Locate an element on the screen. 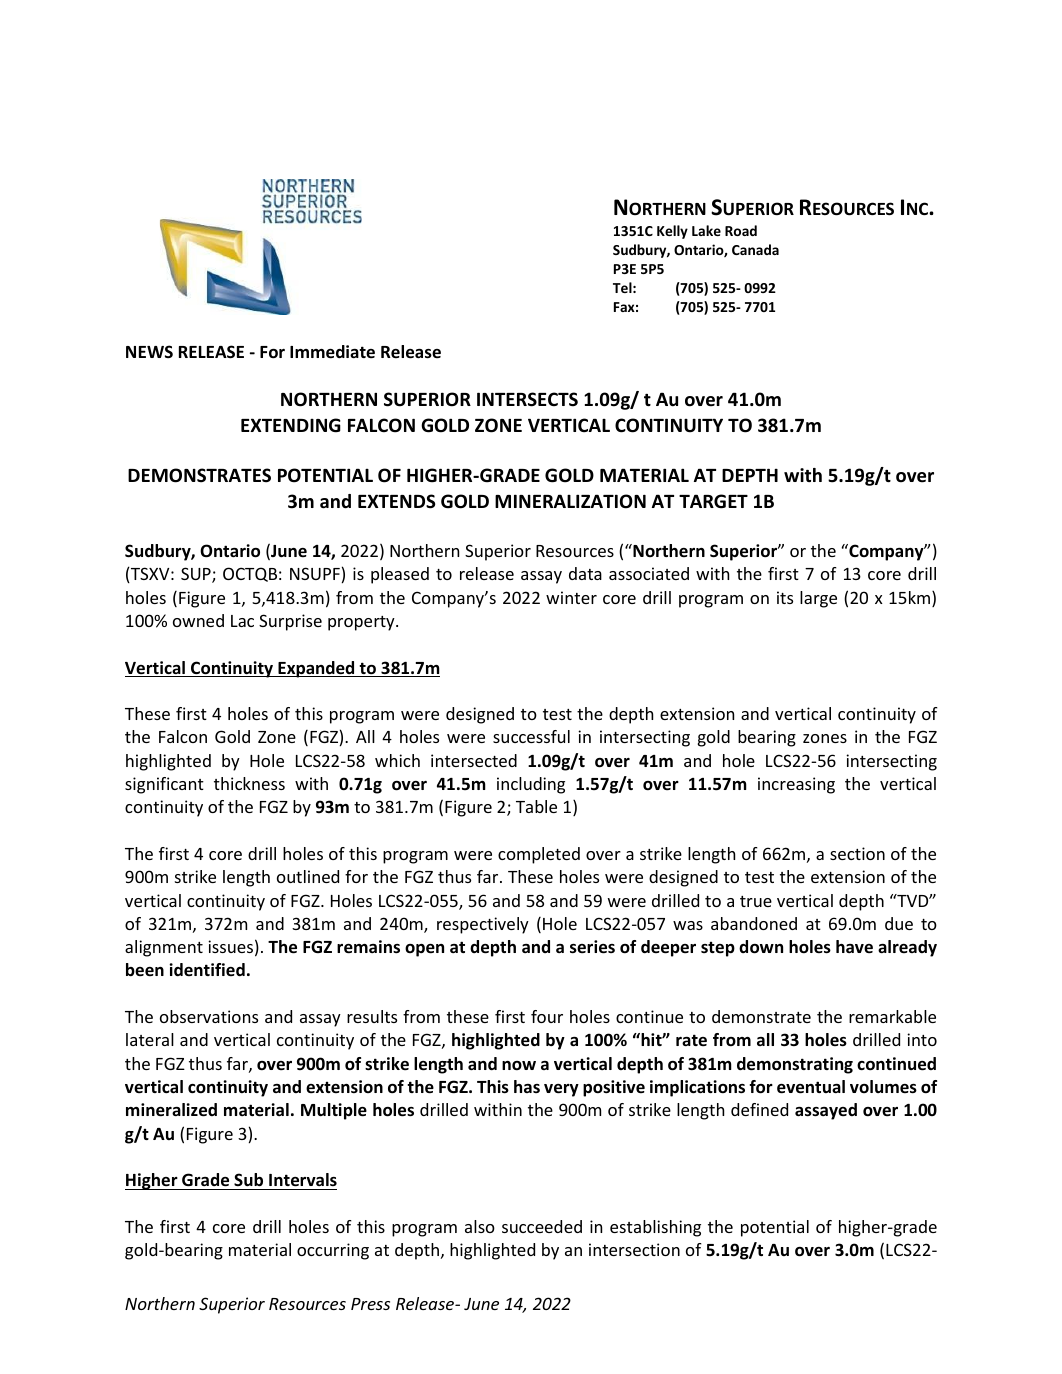  respectively is located at coordinates (483, 925).
